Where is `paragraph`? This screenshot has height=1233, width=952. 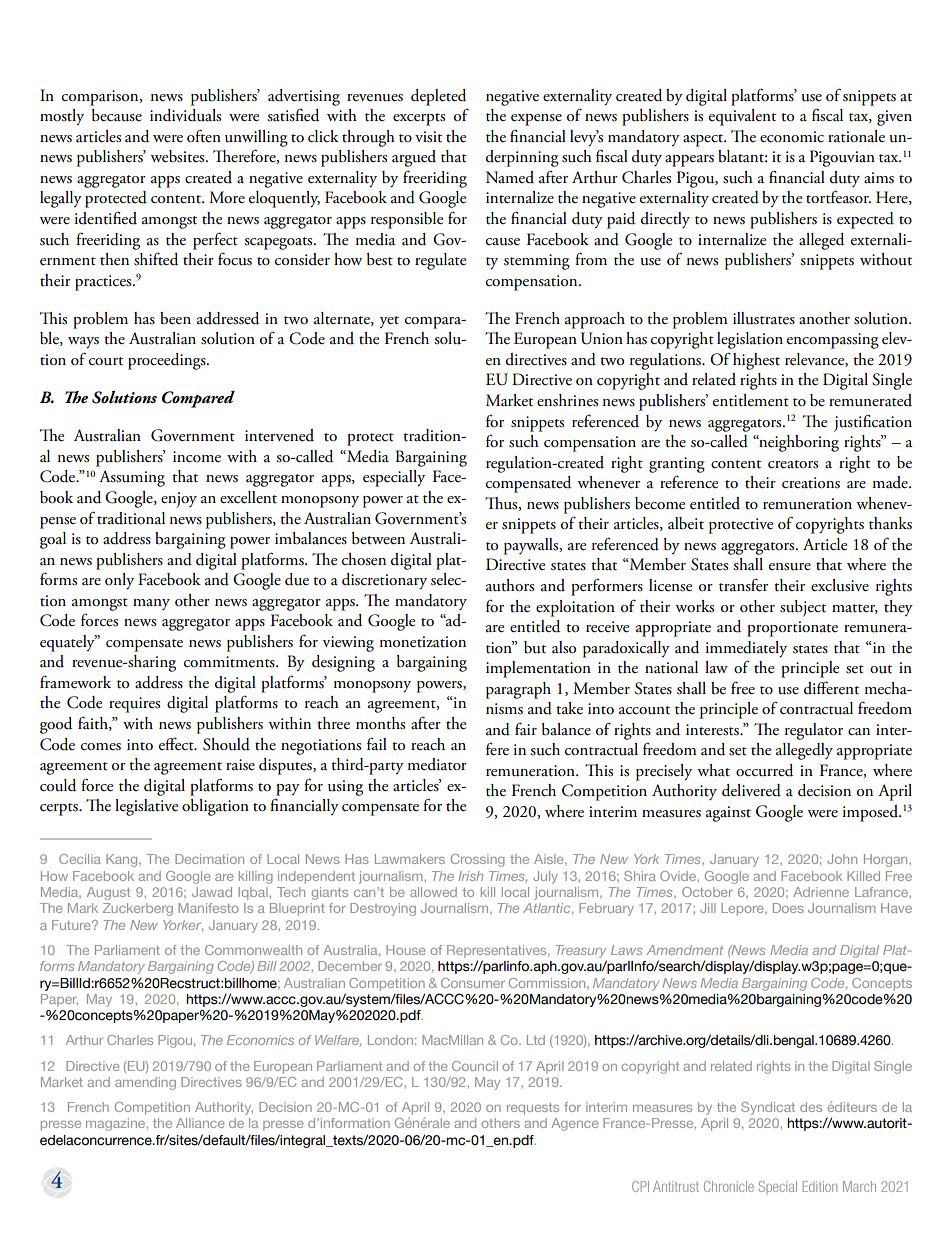 paragraph is located at coordinates (518, 690).
